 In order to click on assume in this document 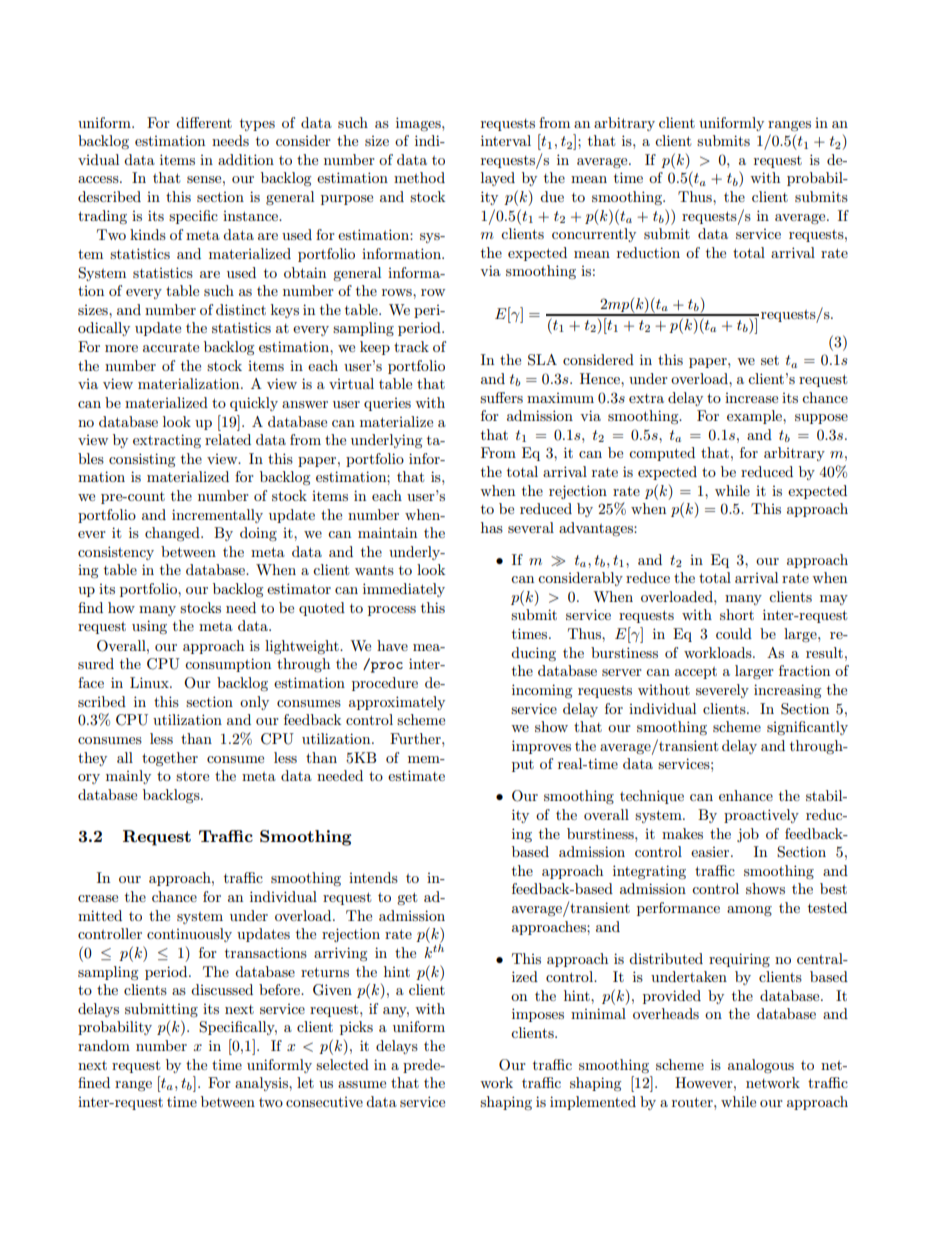, I will do `click(362, 1084)`.
